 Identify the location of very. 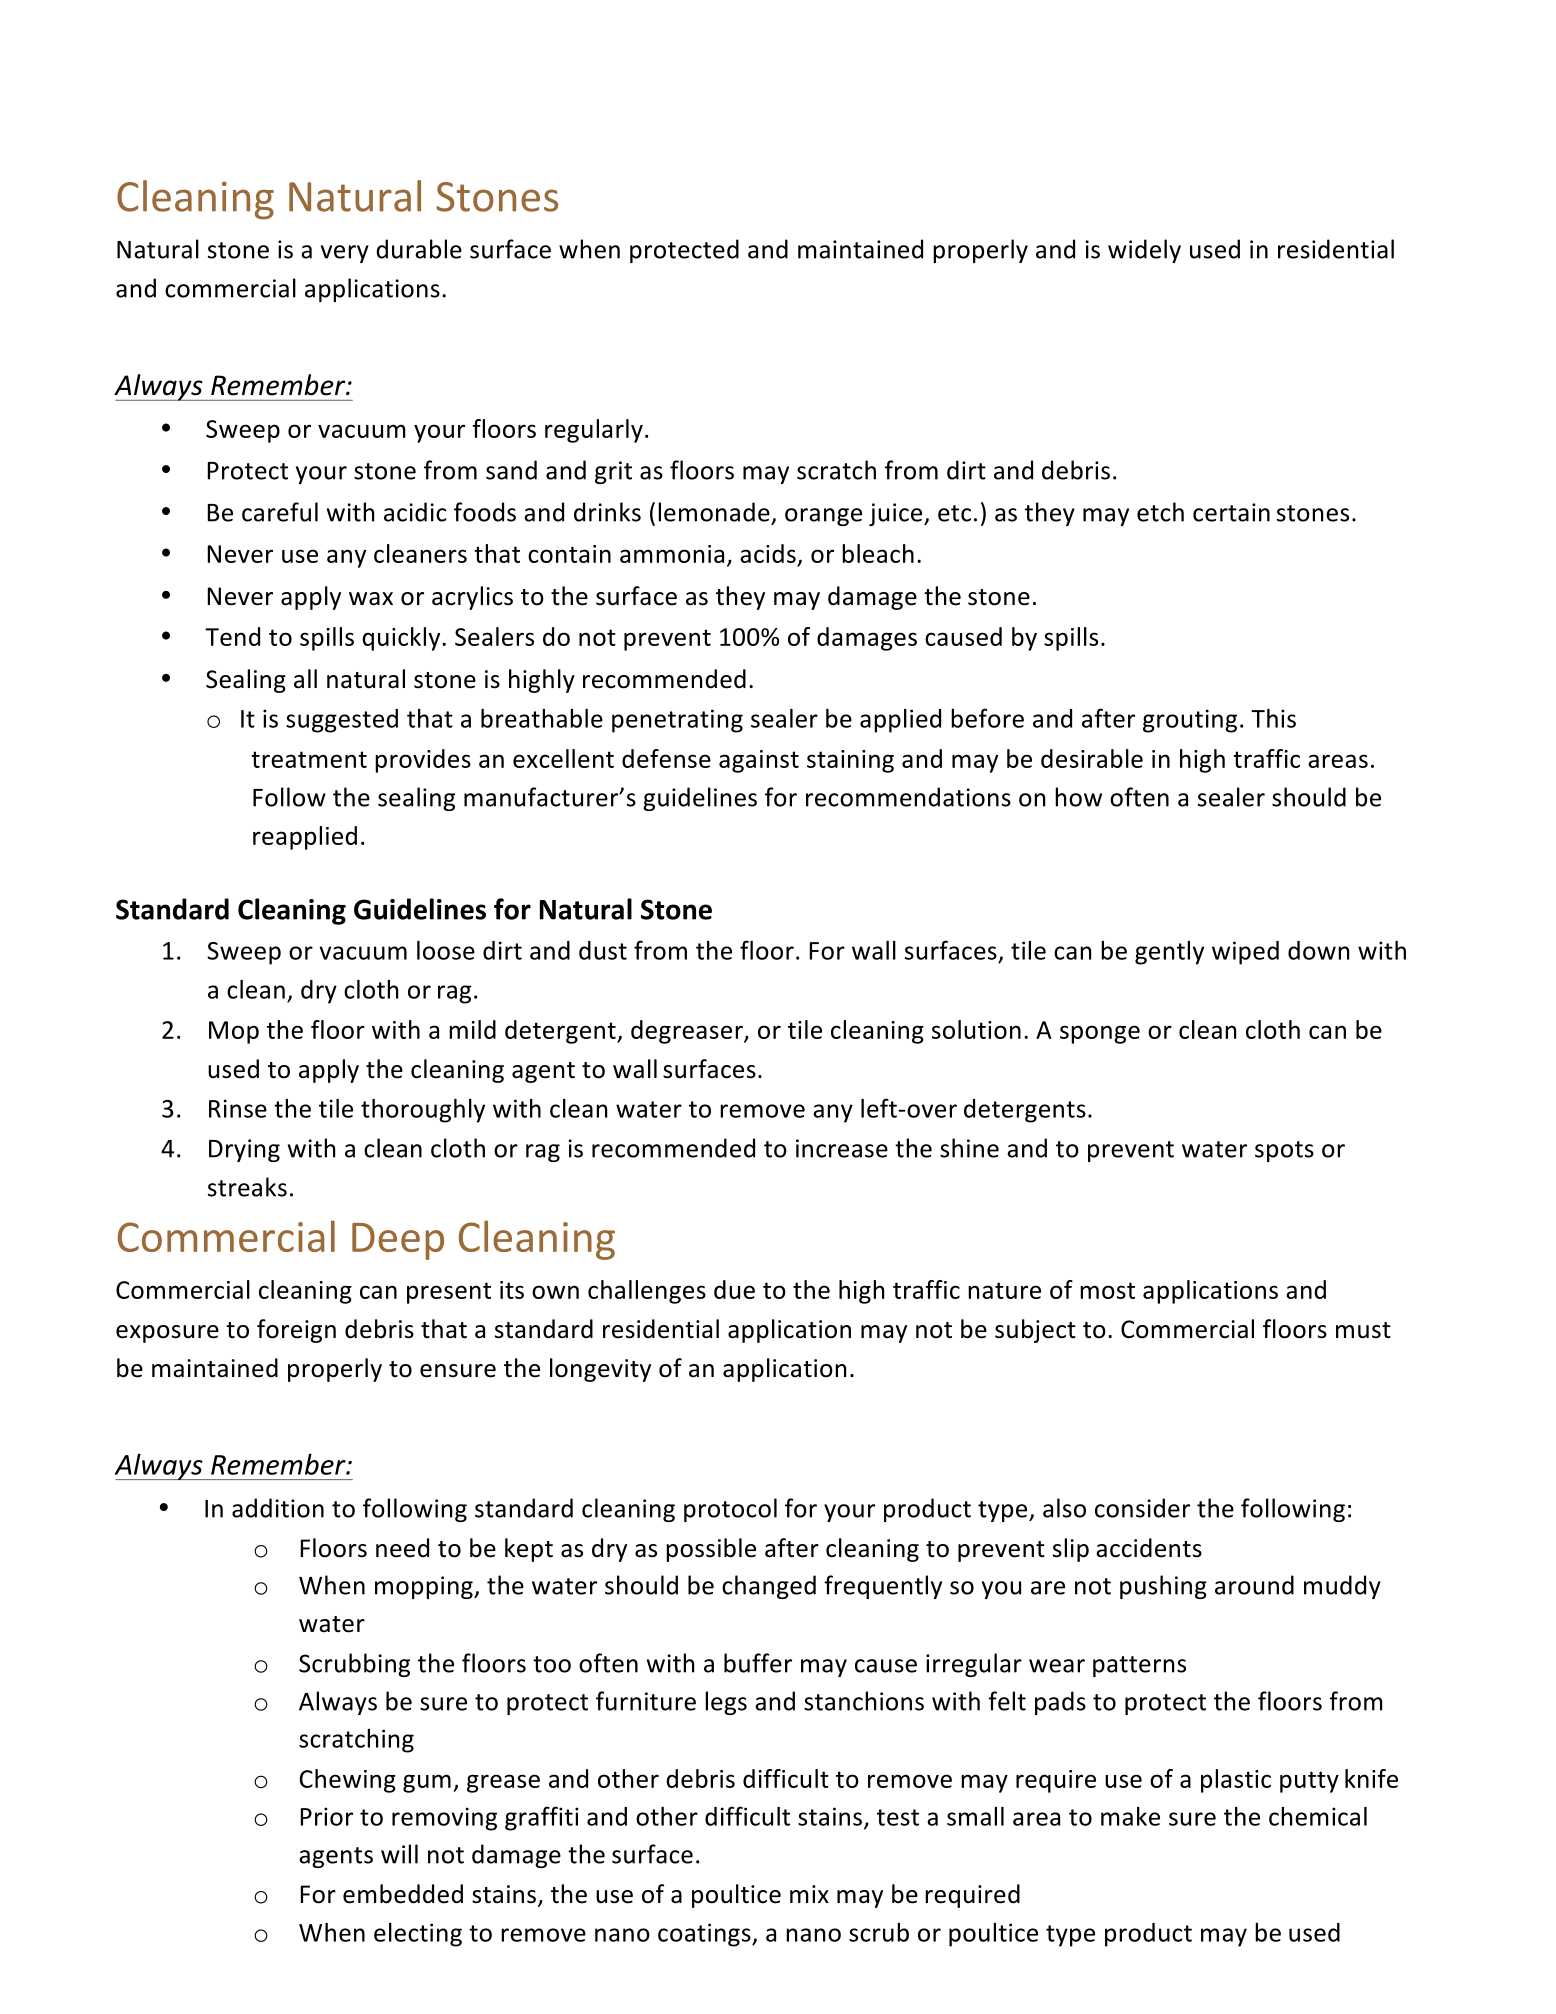
(345, 254).
